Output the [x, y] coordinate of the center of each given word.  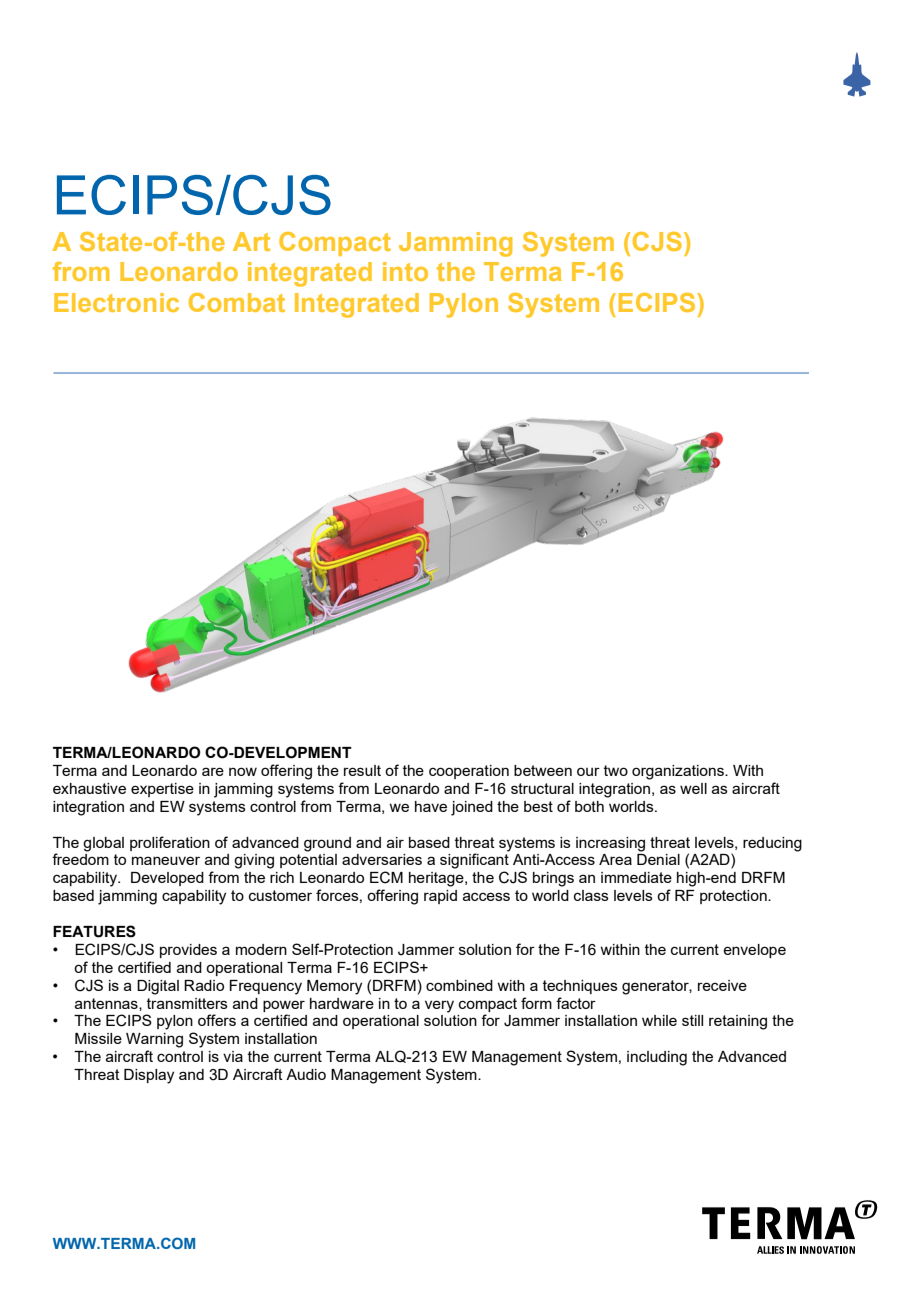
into [405, 271]
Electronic [116, 302]
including [657, 1058]
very [439, 1006]
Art [251, 241]
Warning [154, 1040]
